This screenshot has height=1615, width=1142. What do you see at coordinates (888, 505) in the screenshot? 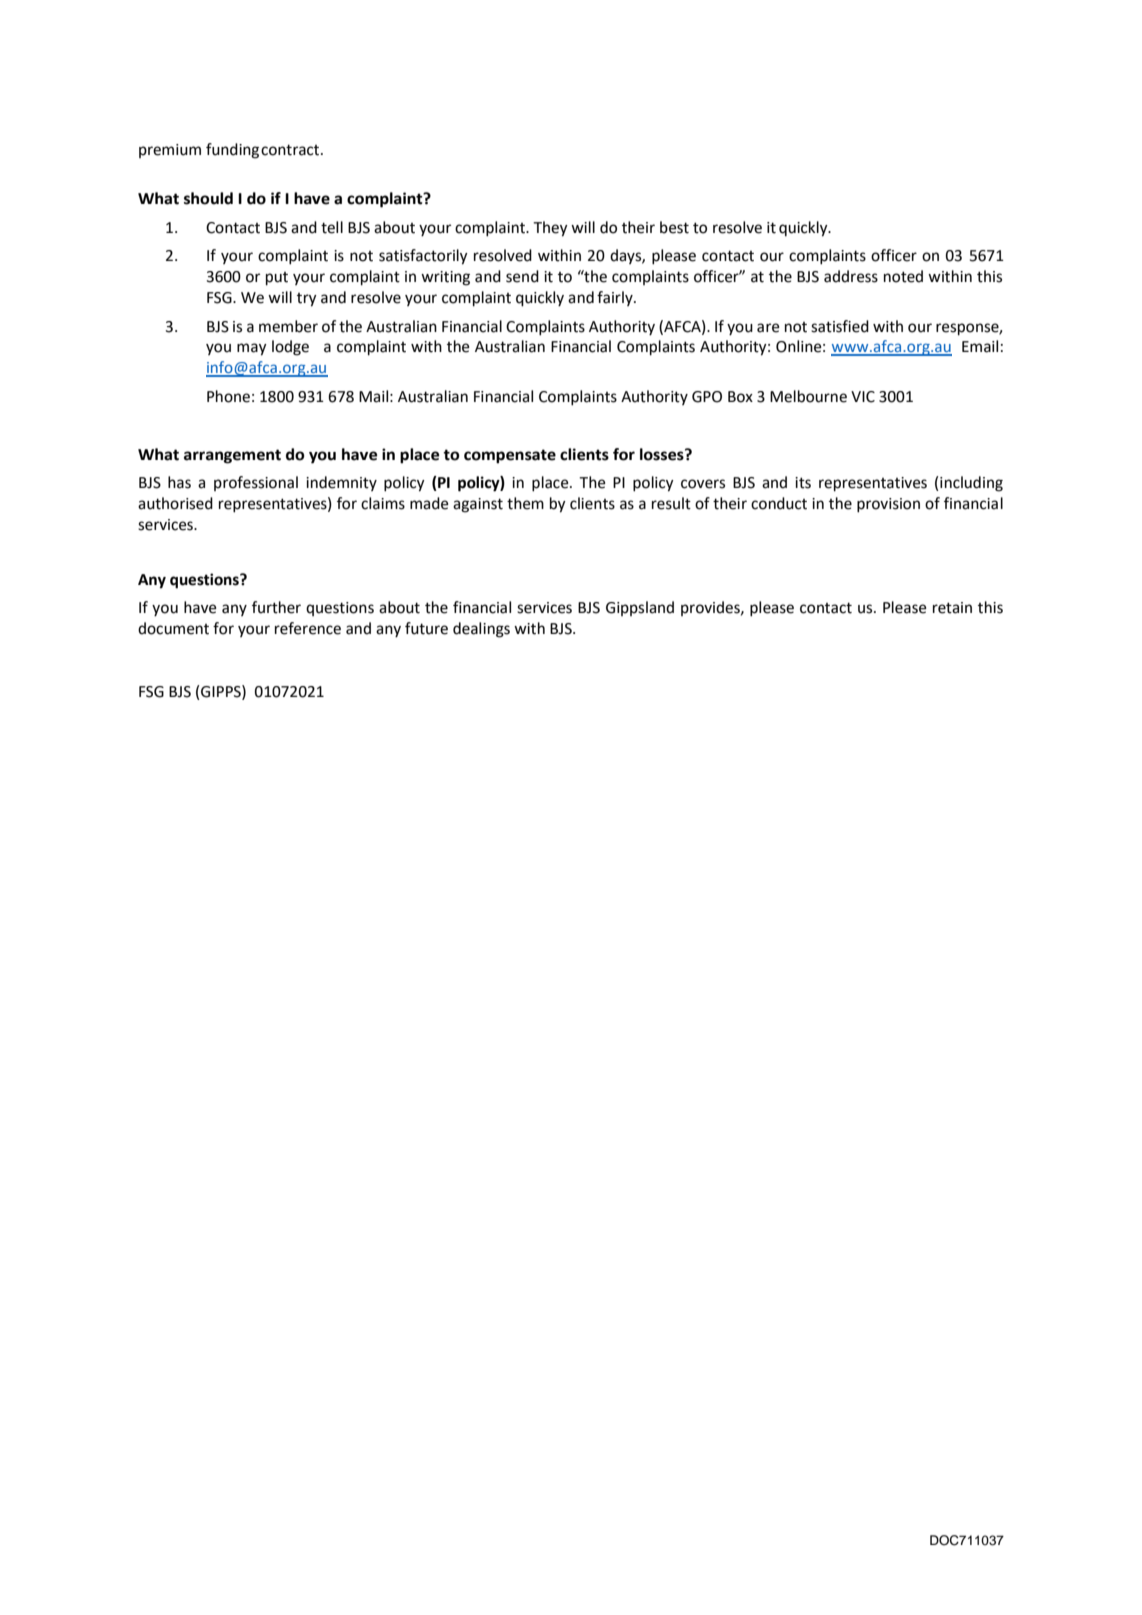
I see `provision` at bounding box center [888, 505].
